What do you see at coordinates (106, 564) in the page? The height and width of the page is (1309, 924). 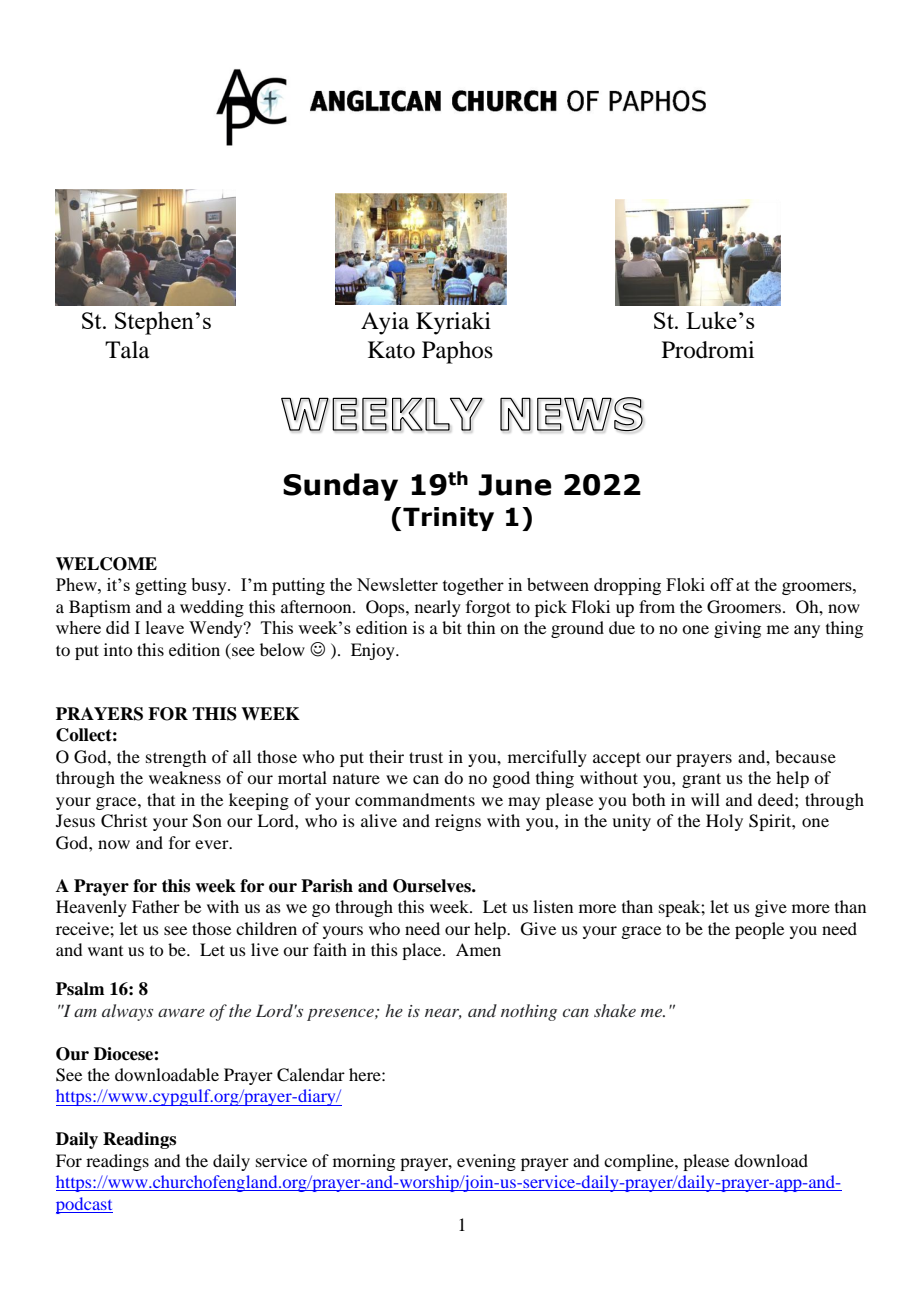 I see `WELCOME` at bounding box center [106, 564].
